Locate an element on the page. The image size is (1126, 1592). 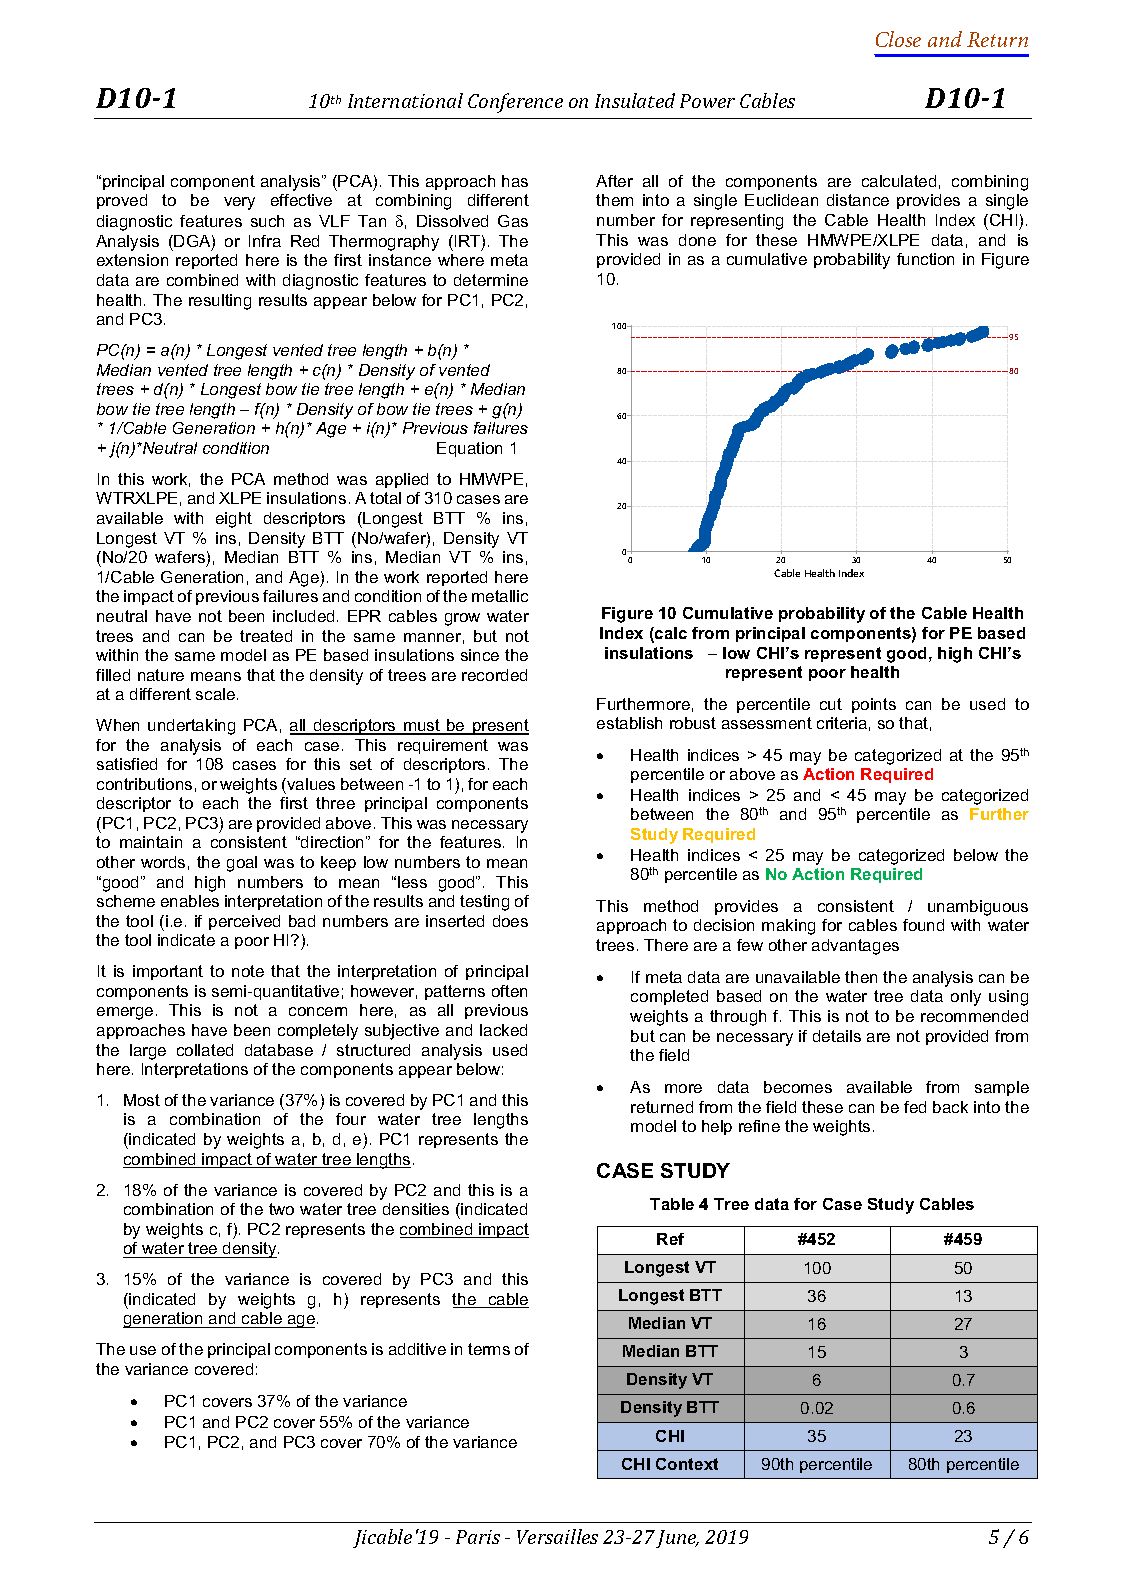
additive is located at coordinates (417, 1349).
